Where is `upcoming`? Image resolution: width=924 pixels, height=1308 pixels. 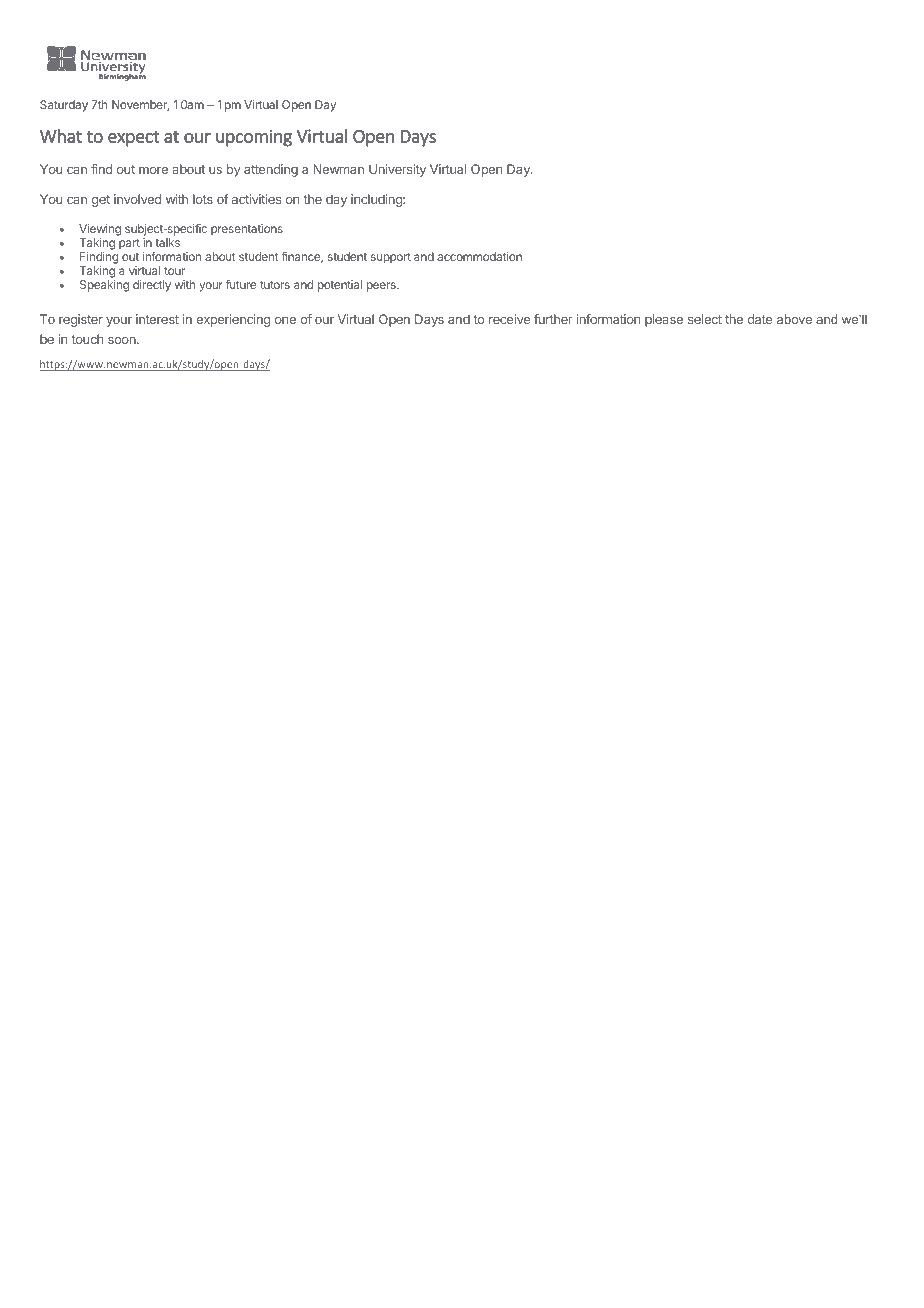 upcoming is located at coordinates (254, 138).
